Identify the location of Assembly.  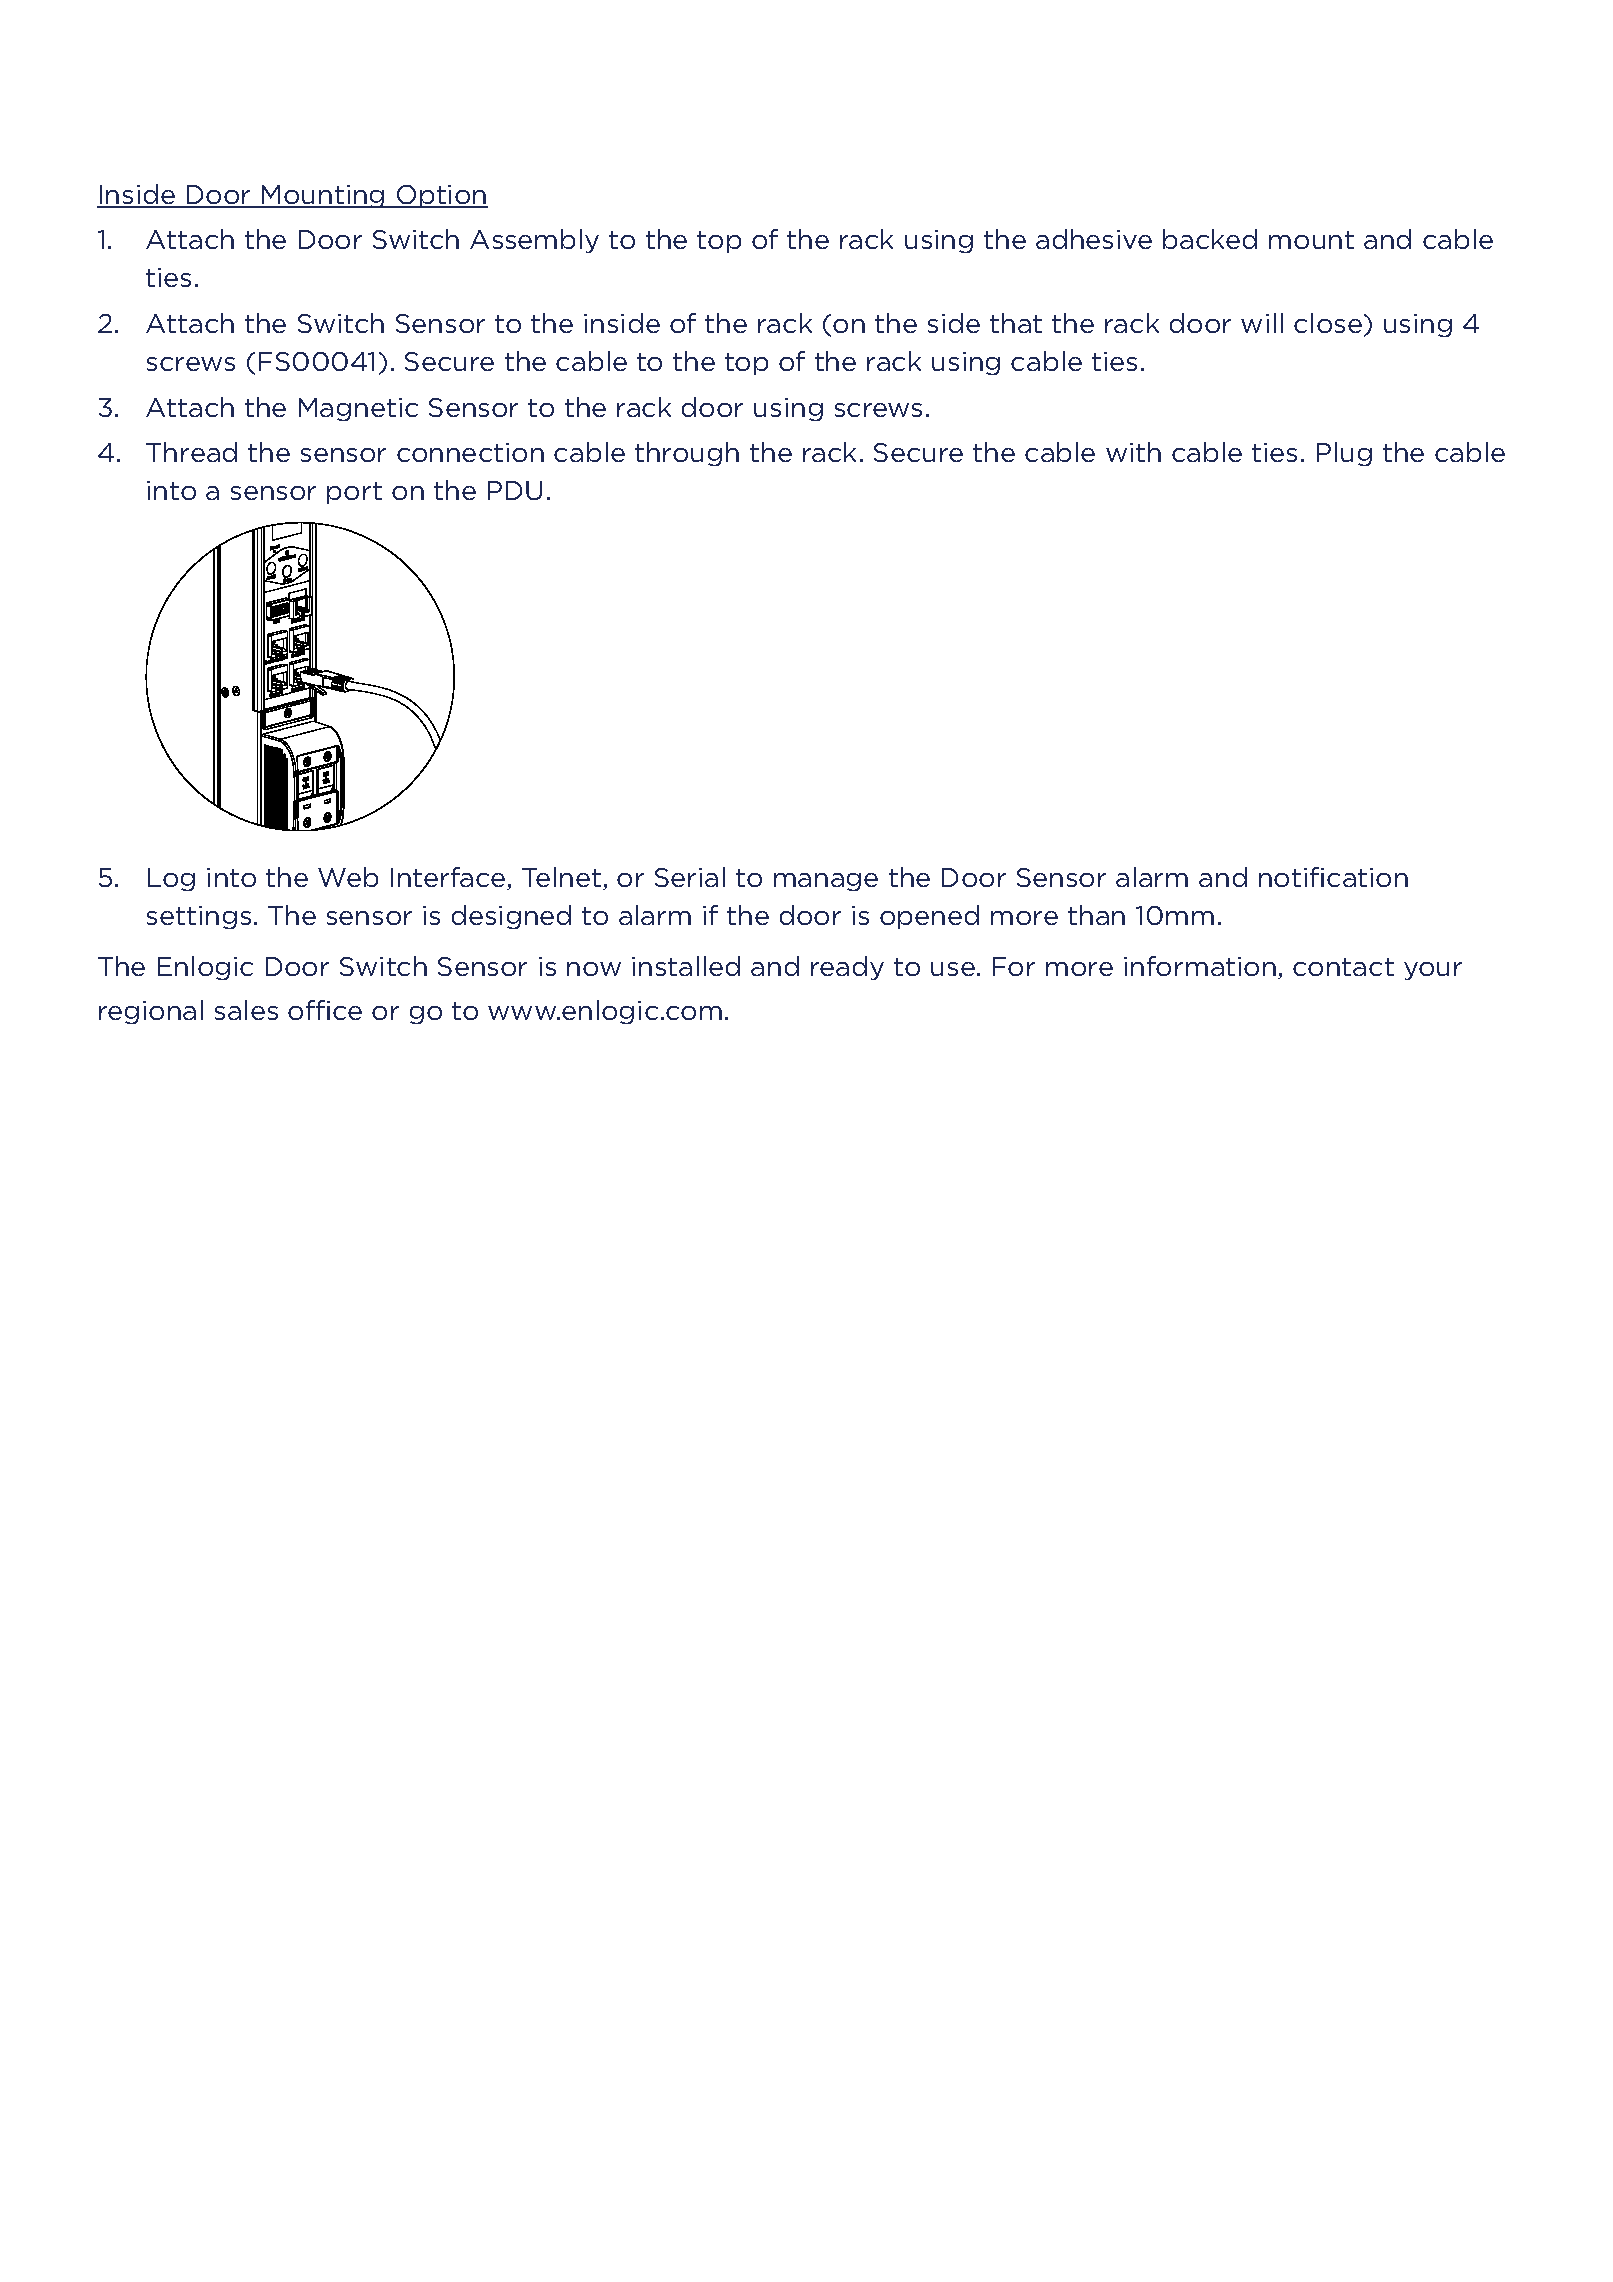
(534, 241).
